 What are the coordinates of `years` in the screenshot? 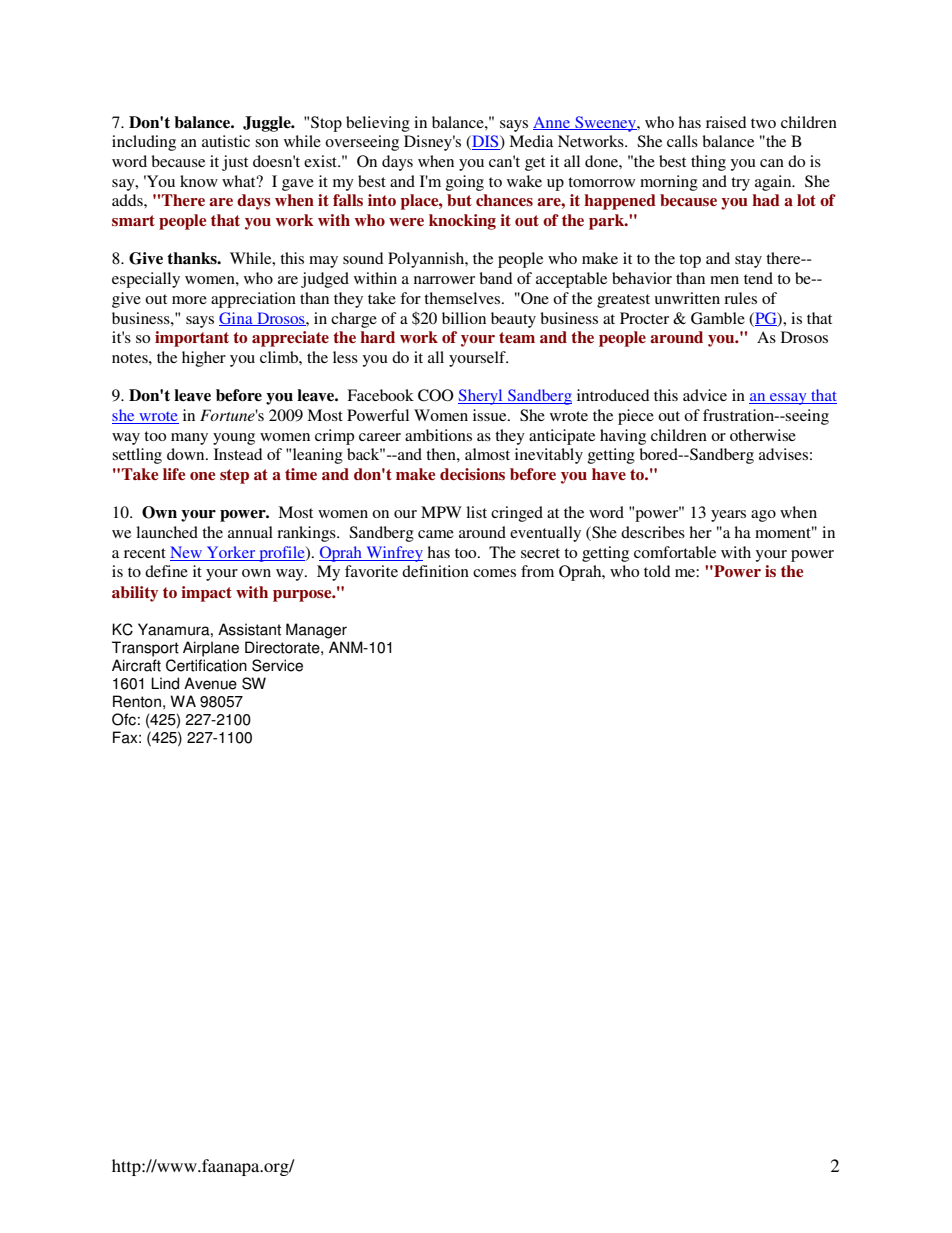 It's located at (728, 516).
